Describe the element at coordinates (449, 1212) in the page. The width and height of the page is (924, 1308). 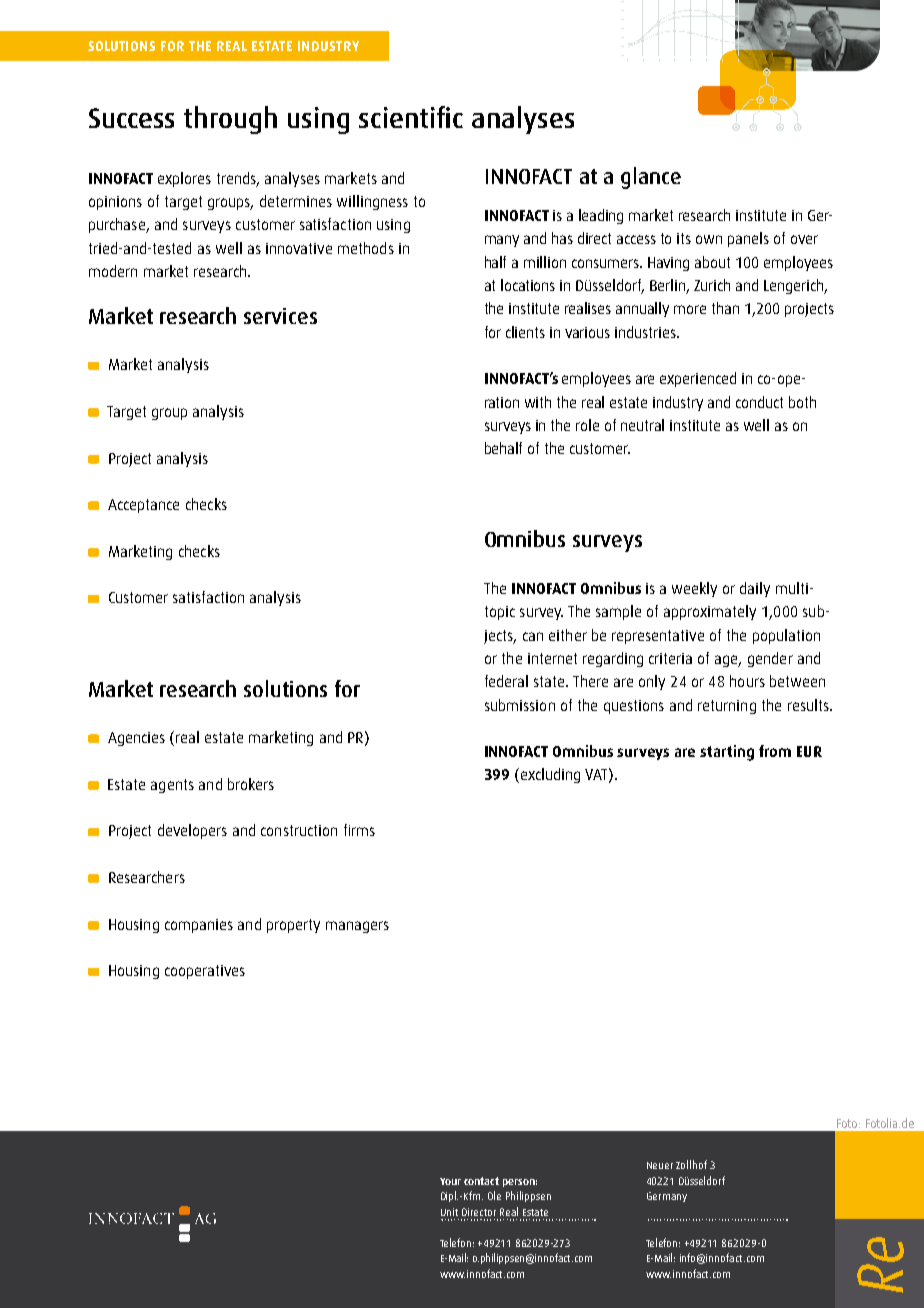
I see `Unit` at that location.
